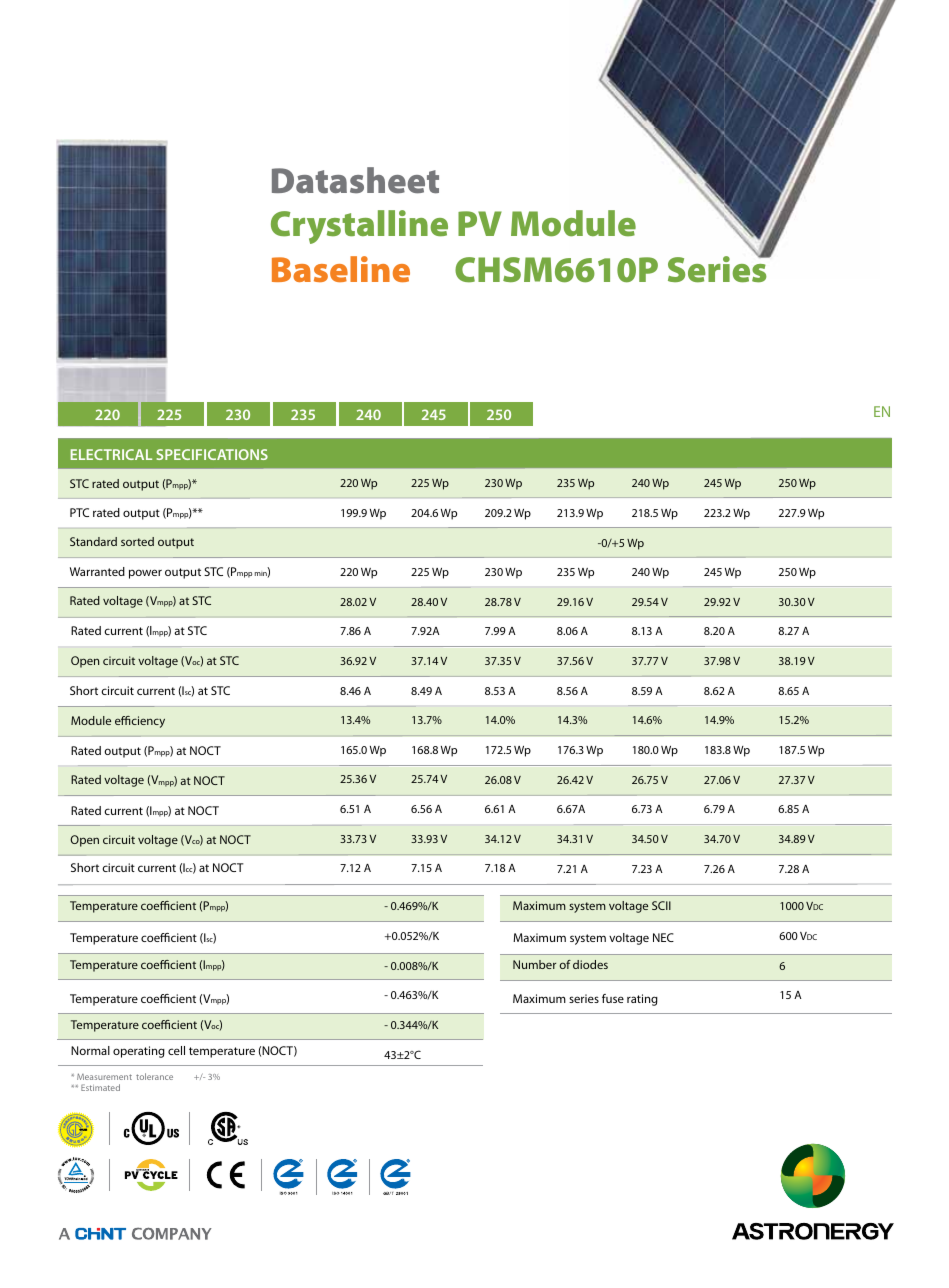  Describe the element at coordinates (359, 227) in the document. I see `Crystalline` at that location.
